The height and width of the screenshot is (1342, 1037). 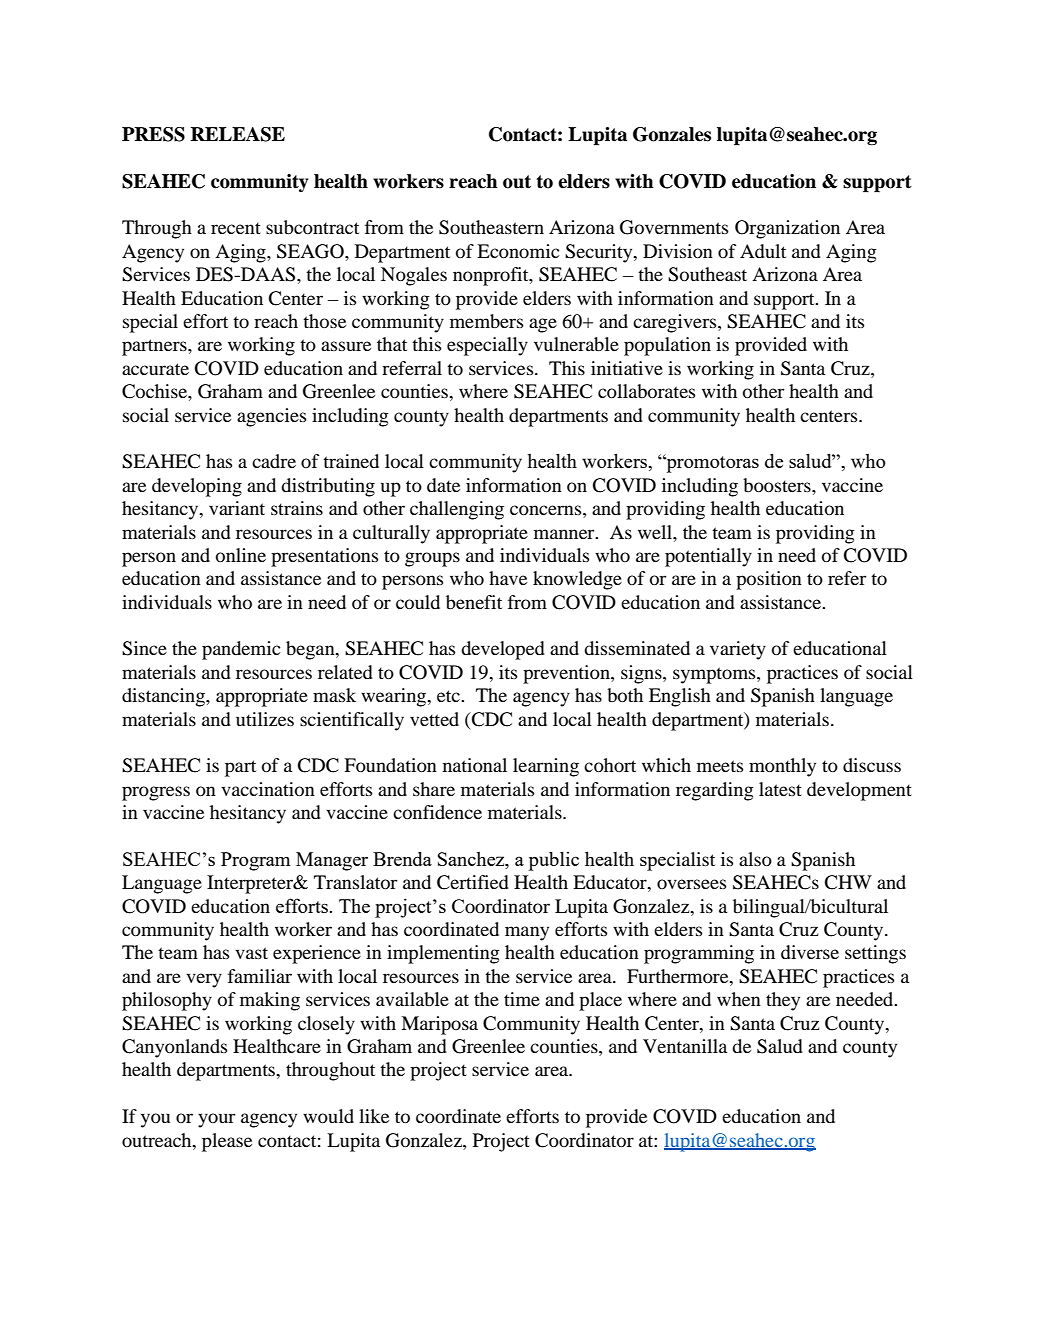 What do you see at coordinates (374, 1116) in the screenshot?
I see `like` at bounding box center [374, 1116].
